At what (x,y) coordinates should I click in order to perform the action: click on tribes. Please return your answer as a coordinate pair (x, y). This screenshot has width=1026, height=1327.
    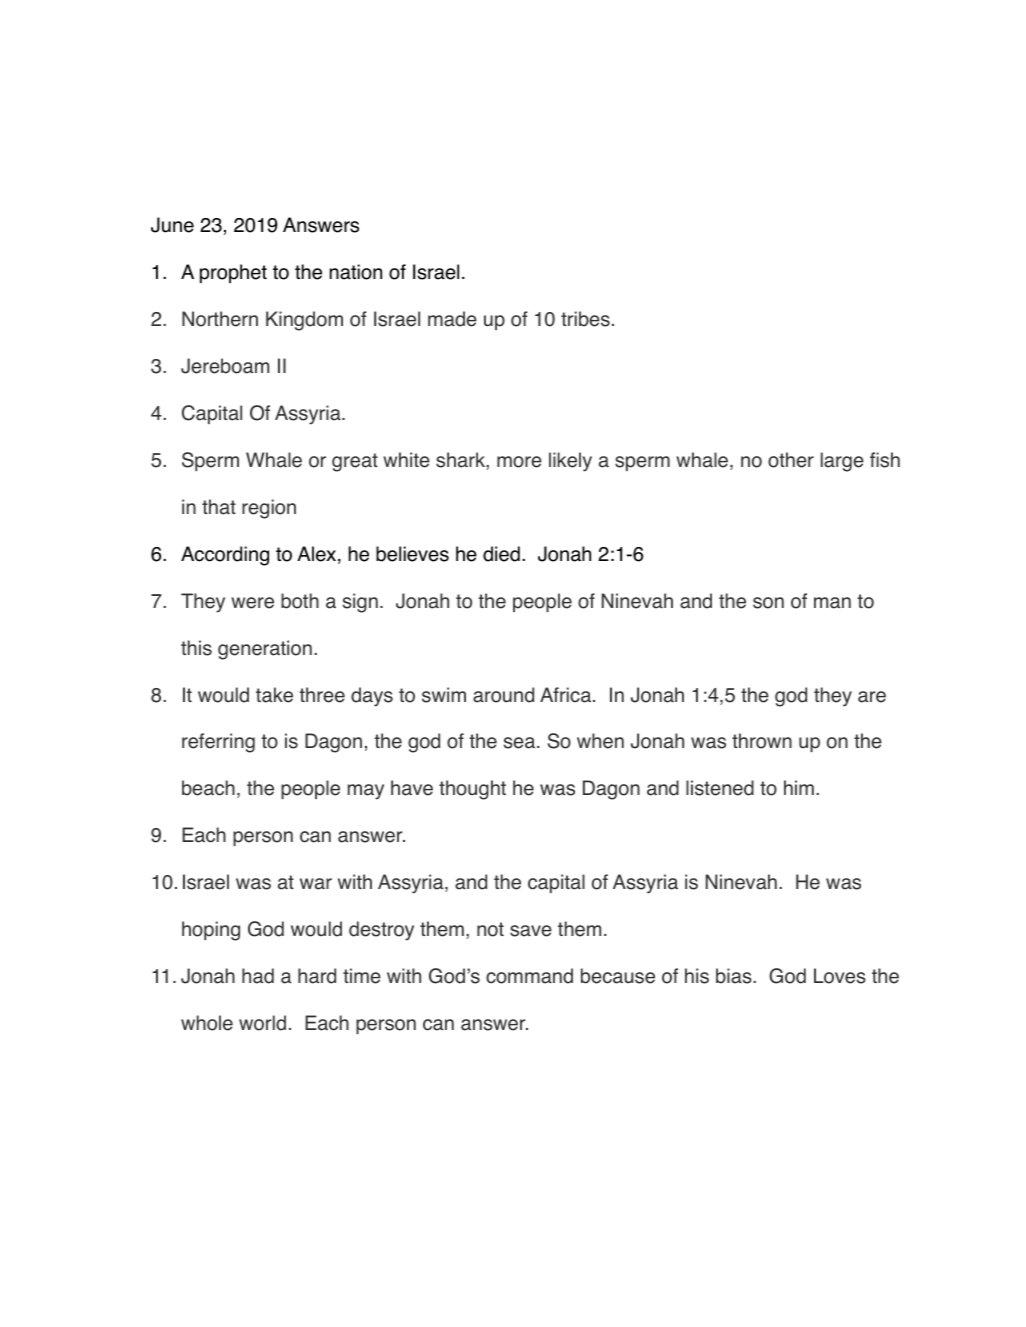
    Looking at the image, I should click on (585, 319).
